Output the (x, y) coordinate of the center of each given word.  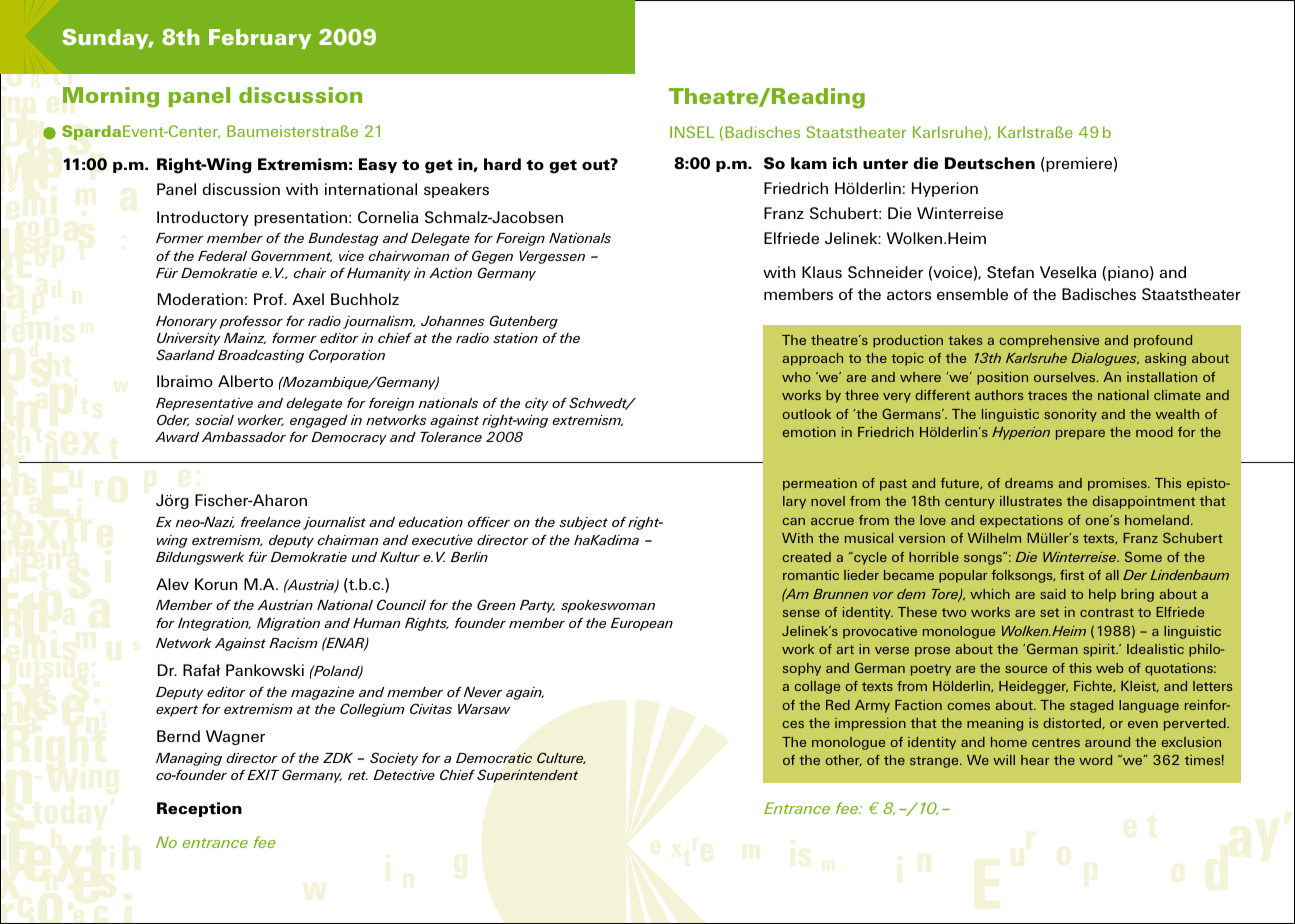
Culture (561, 758)
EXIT (263, 775)
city (537, 404)
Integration (214, 624)
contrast (1107, 612)
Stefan (1010, 272)
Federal (222, 256)
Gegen (492, 257)
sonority (1070, 415)
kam (809, 163)
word (1095, 760)
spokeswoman (608, 606)
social (214, 420)
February (260, 39)
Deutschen (990, 163)
